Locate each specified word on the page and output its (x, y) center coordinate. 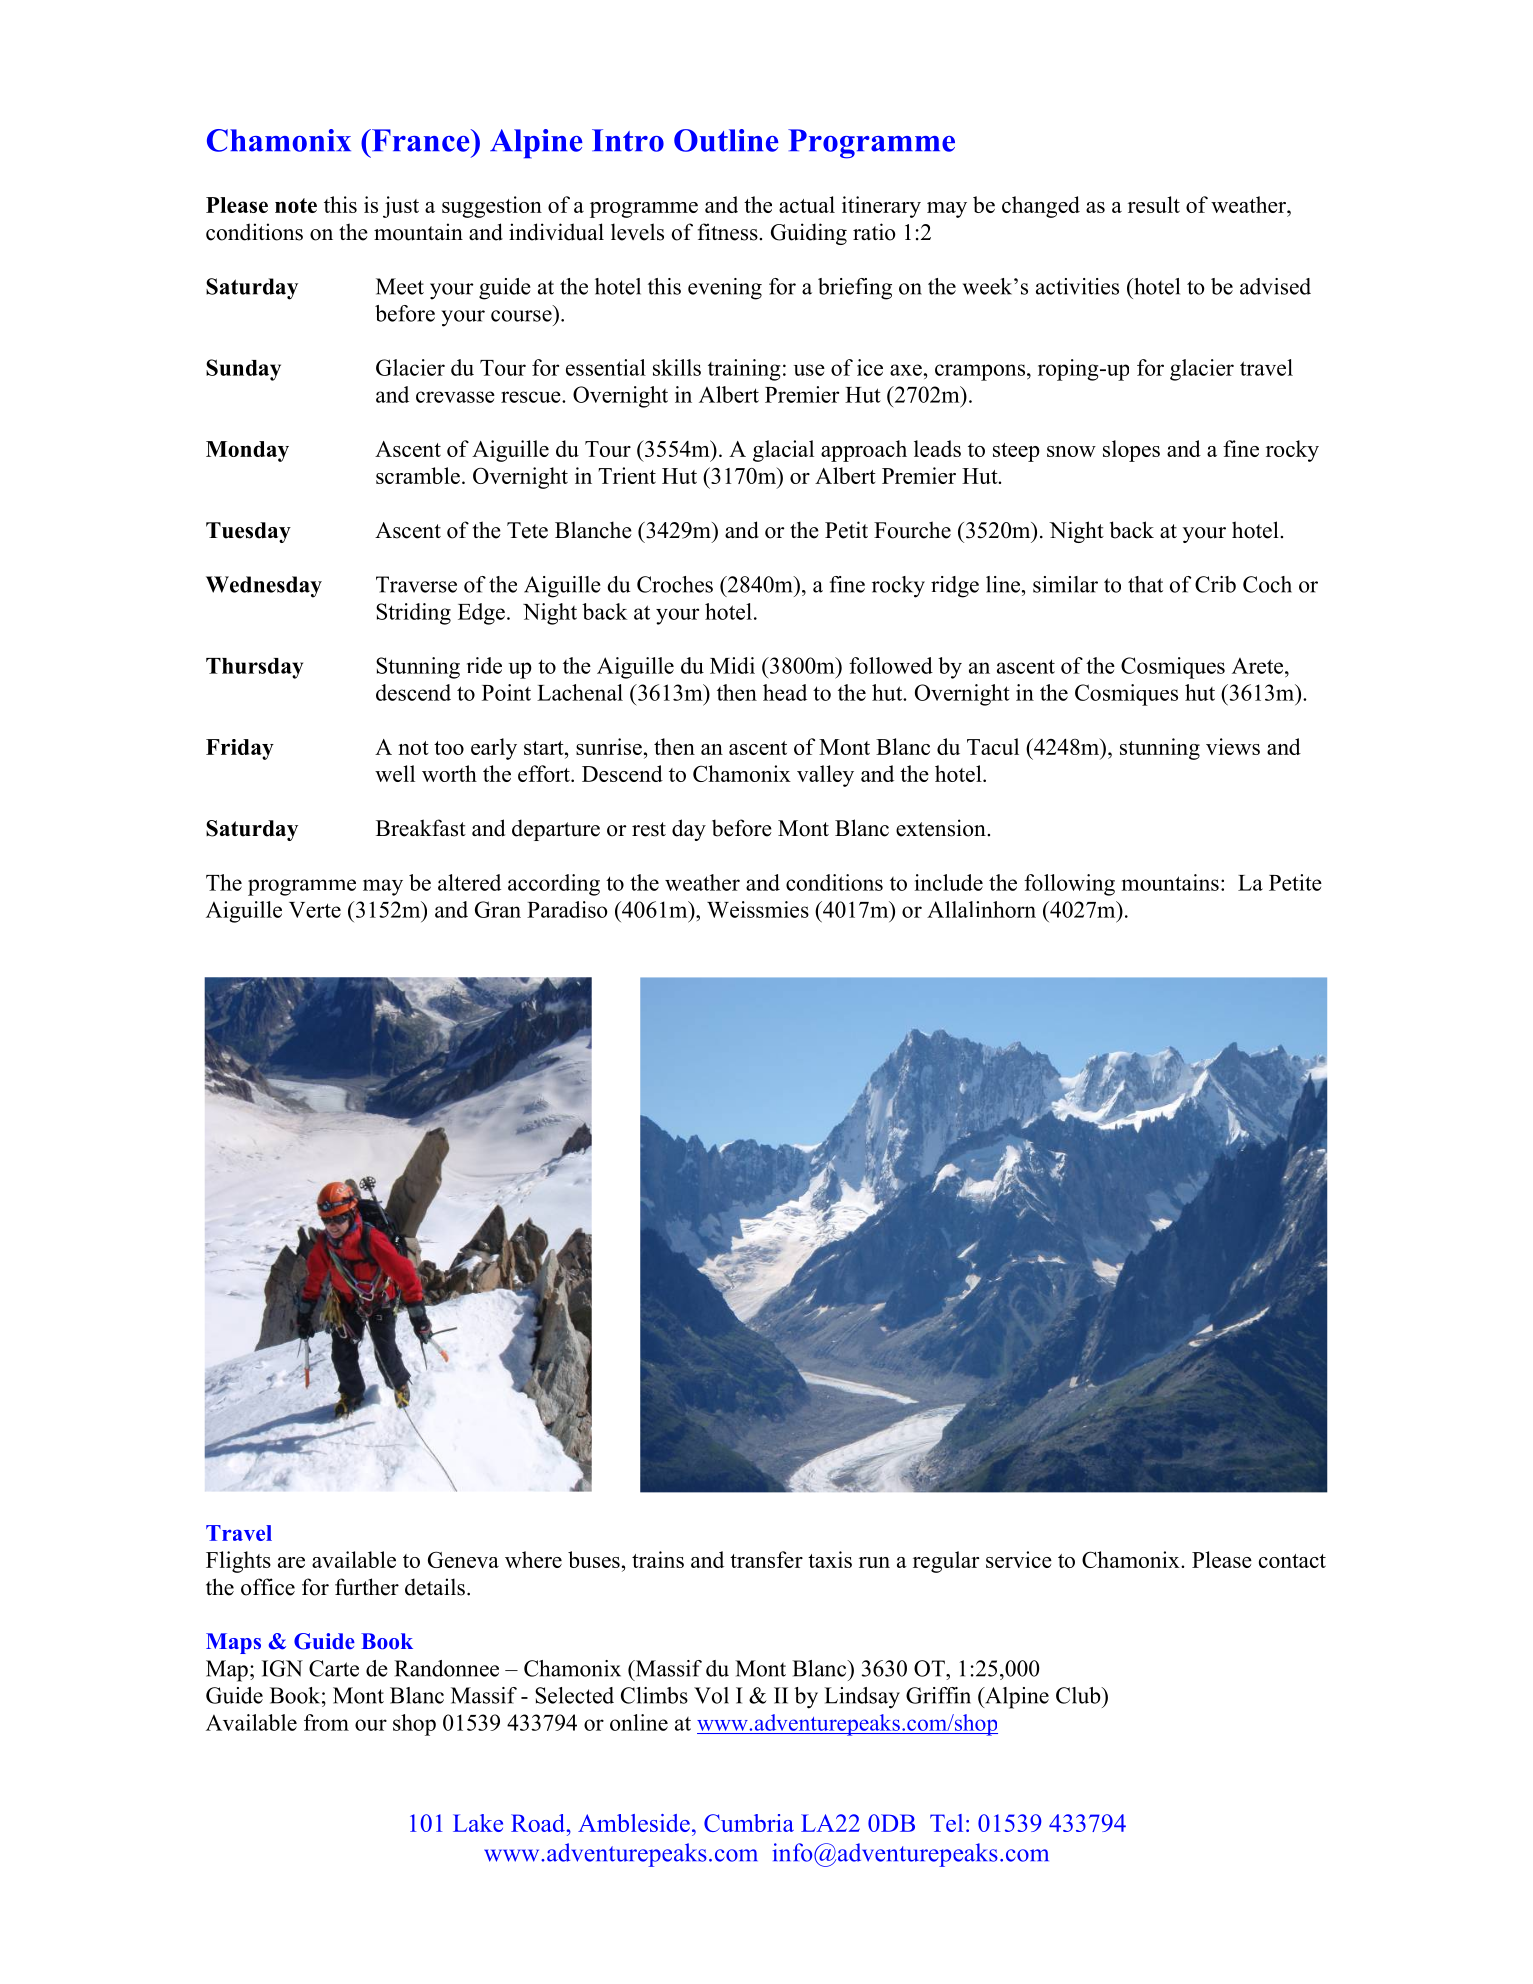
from (326, 1722)
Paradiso (567, 909)
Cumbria (749, 1823)
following (1069, 885)
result (1154, 204)
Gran (498, 909)
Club (1079, 1695)
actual (807, 204)
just (401, 207)
